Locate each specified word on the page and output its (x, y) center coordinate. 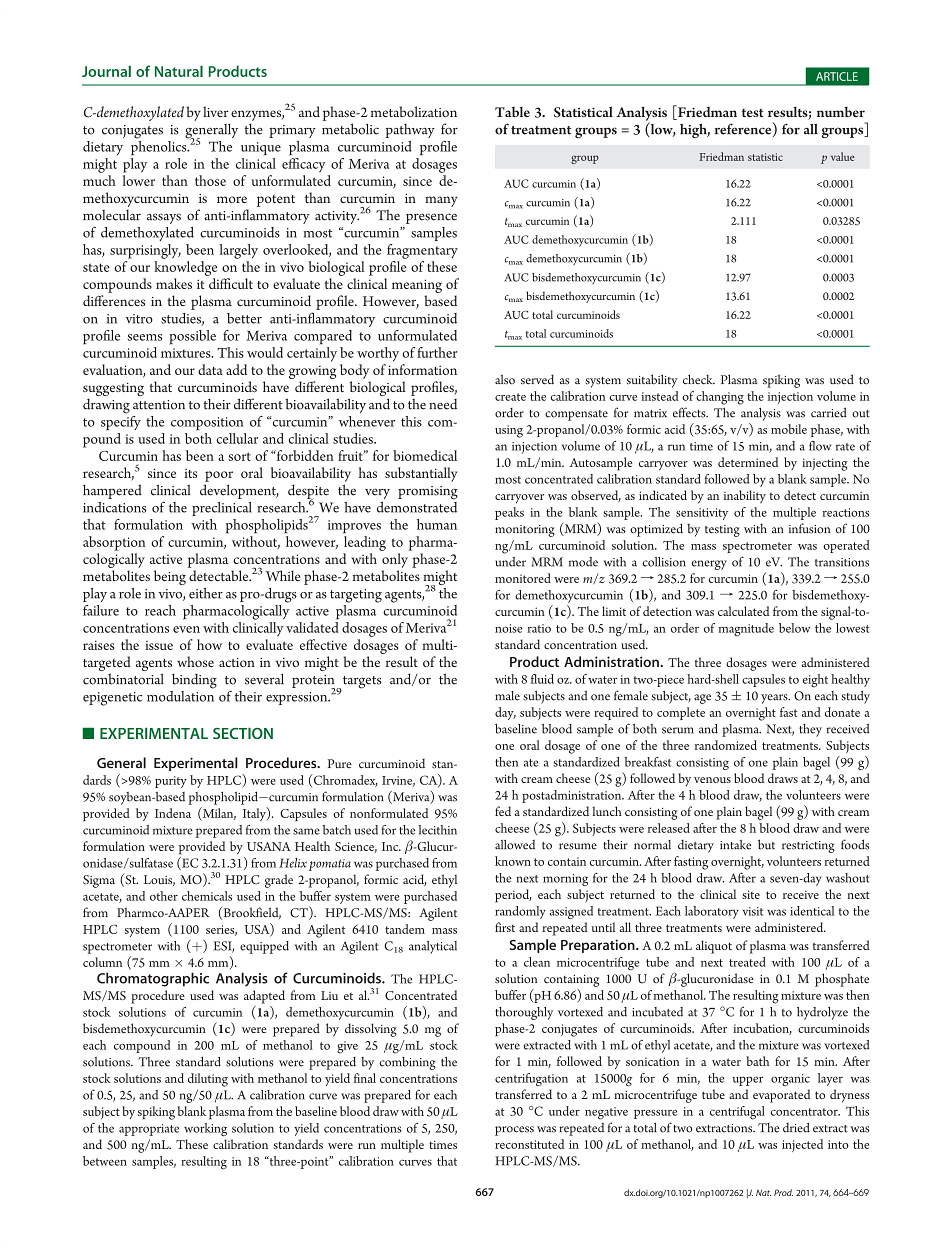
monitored (523, 578)
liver (215, 111)
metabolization (414, 111)
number (841, 111)
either (206, 593)
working (205, 1129)
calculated (743, 611)
